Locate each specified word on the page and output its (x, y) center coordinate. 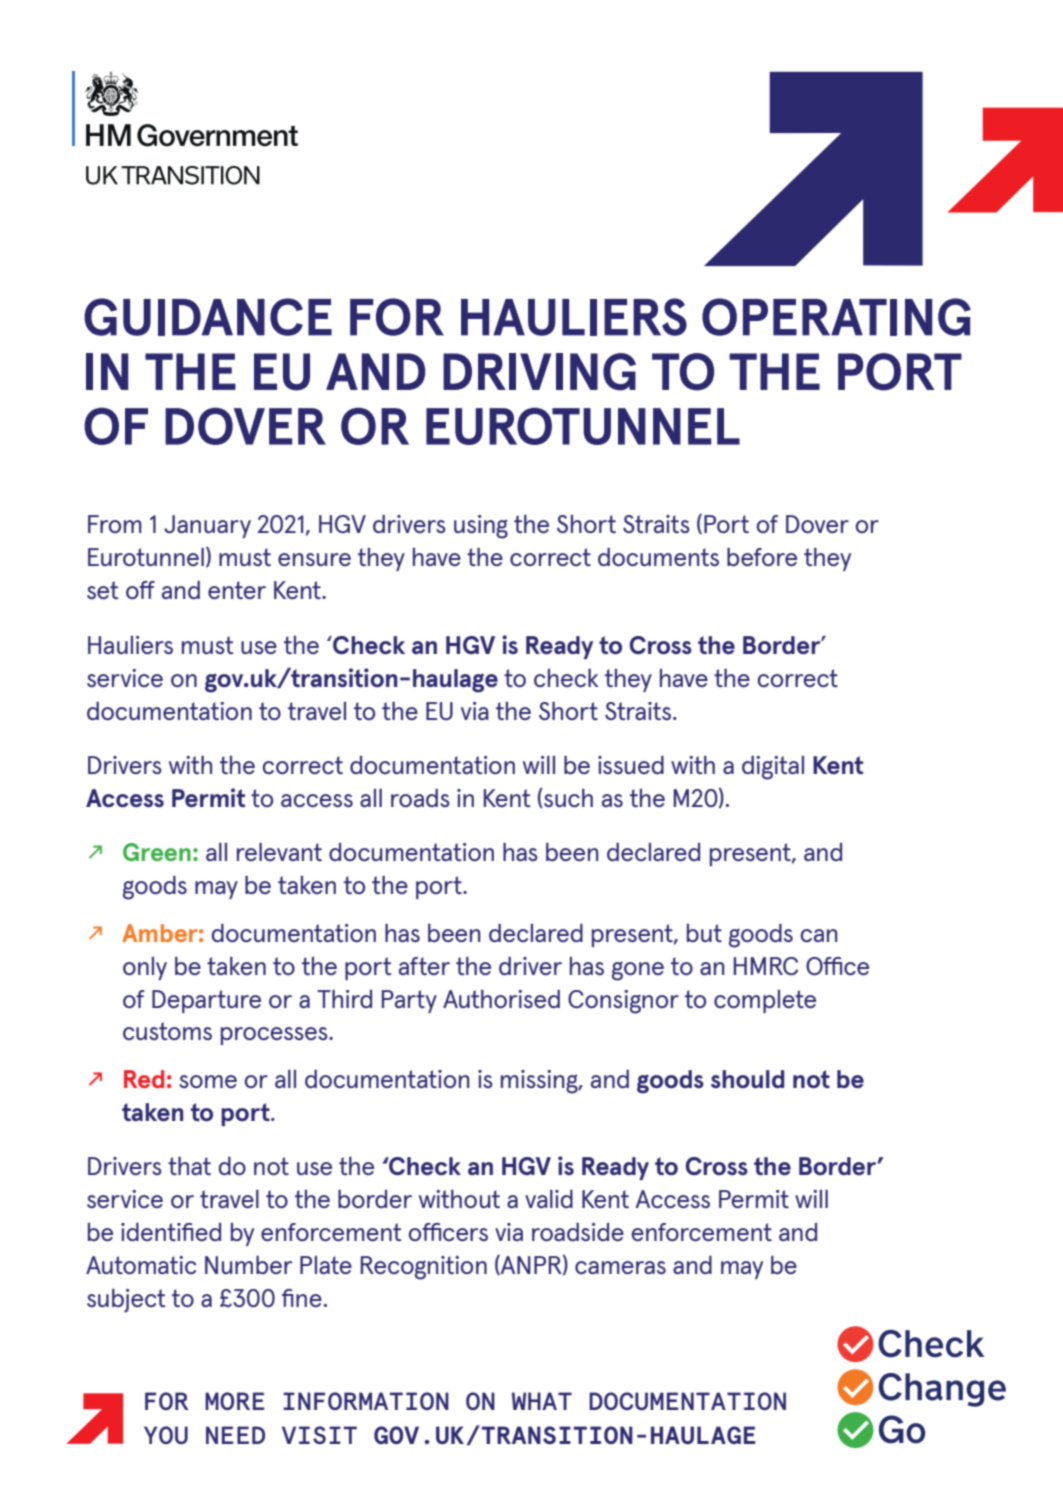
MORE (234, 1401)
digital (773, 768)
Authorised (501, 999)
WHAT (542, 1401)
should (747, 1079)
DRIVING (539, 372)
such (567, 798)
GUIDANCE (208, 317)
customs (167, 1031)
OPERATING (836, 317)
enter (237, 590)
